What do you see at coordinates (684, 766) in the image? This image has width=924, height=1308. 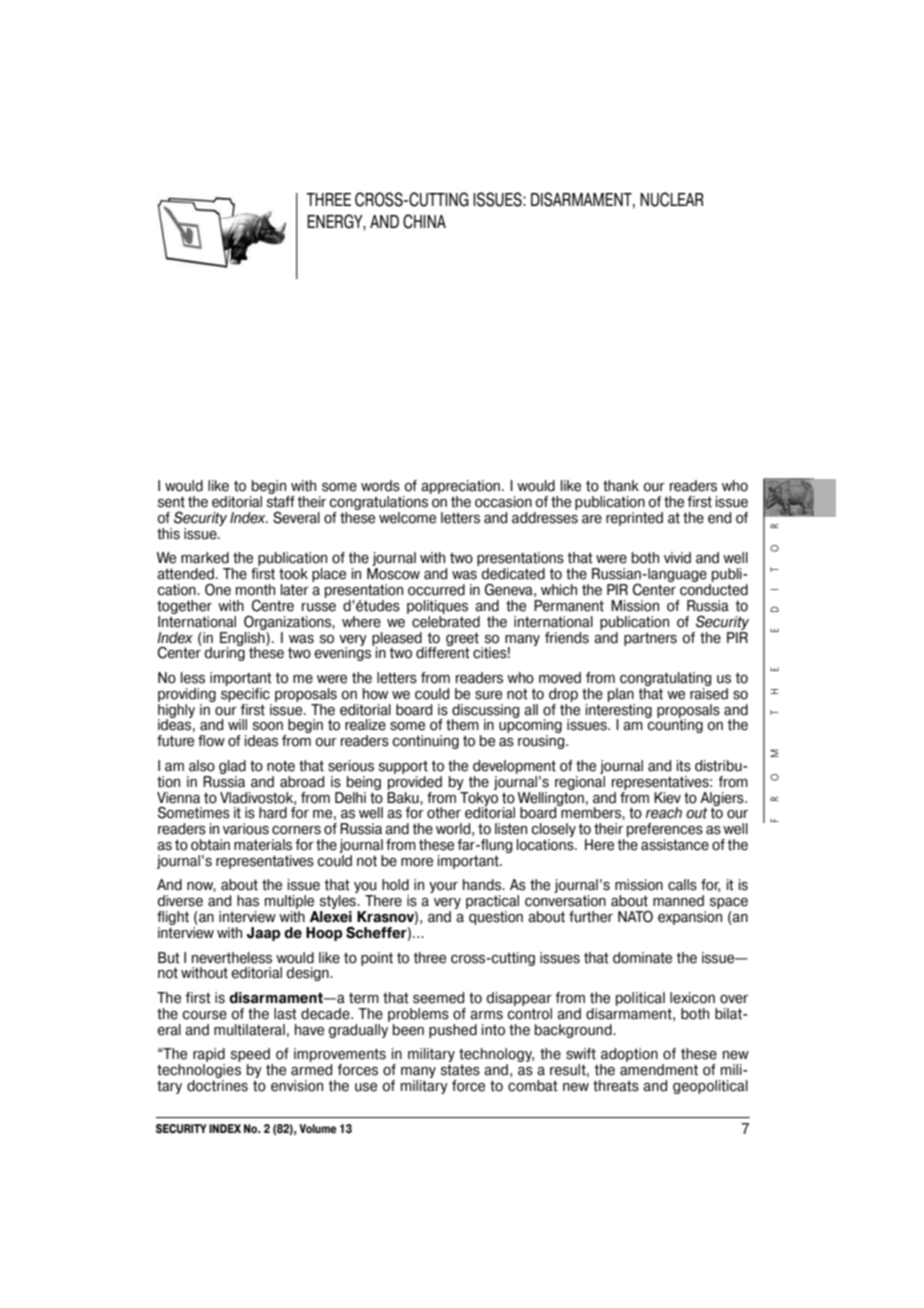 I see `its` at bounding box center [684, 766].
